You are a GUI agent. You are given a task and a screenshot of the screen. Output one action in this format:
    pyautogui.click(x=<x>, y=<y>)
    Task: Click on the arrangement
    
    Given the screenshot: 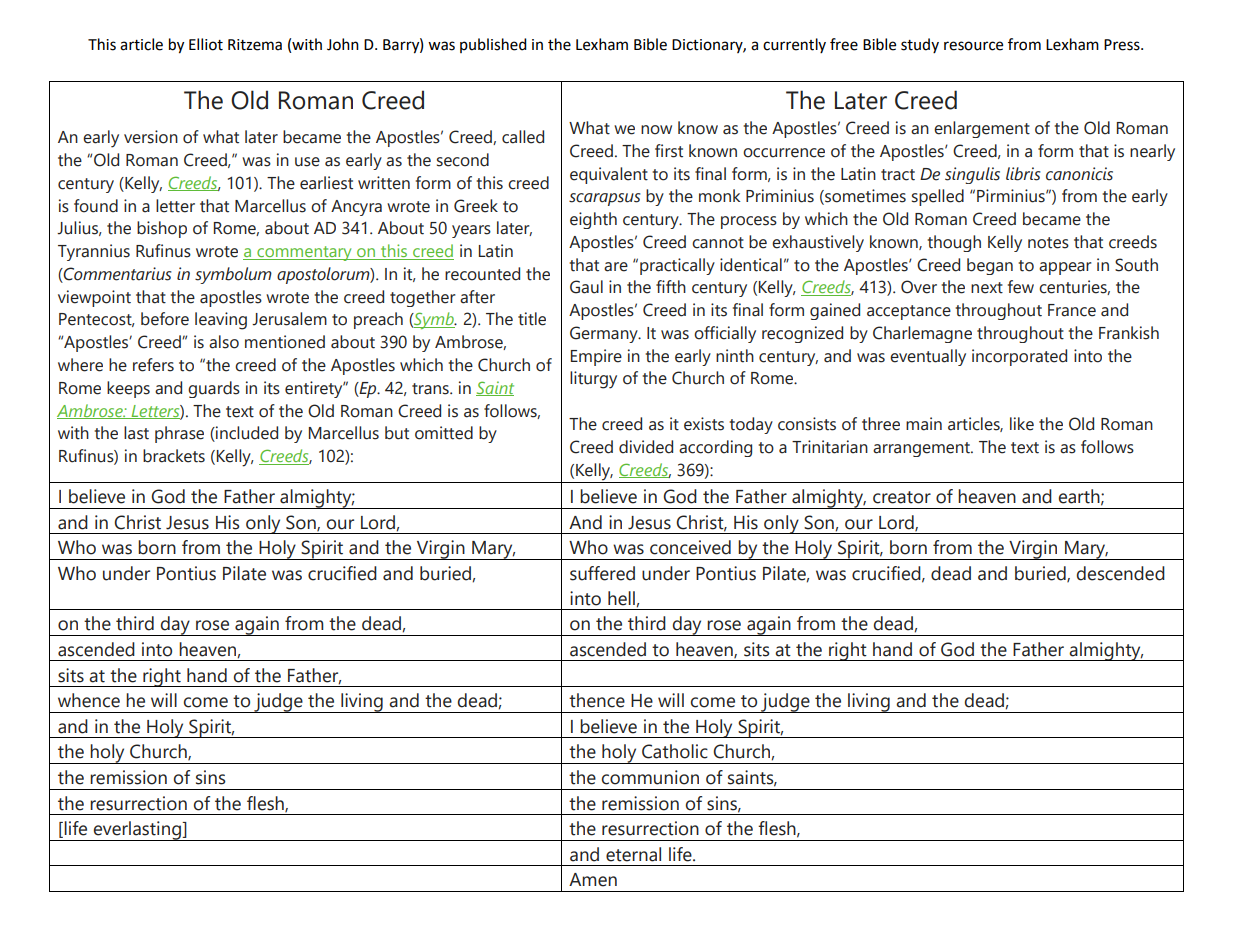 What is the action you would take?
    pyautogui.click(x=922, y=449)
